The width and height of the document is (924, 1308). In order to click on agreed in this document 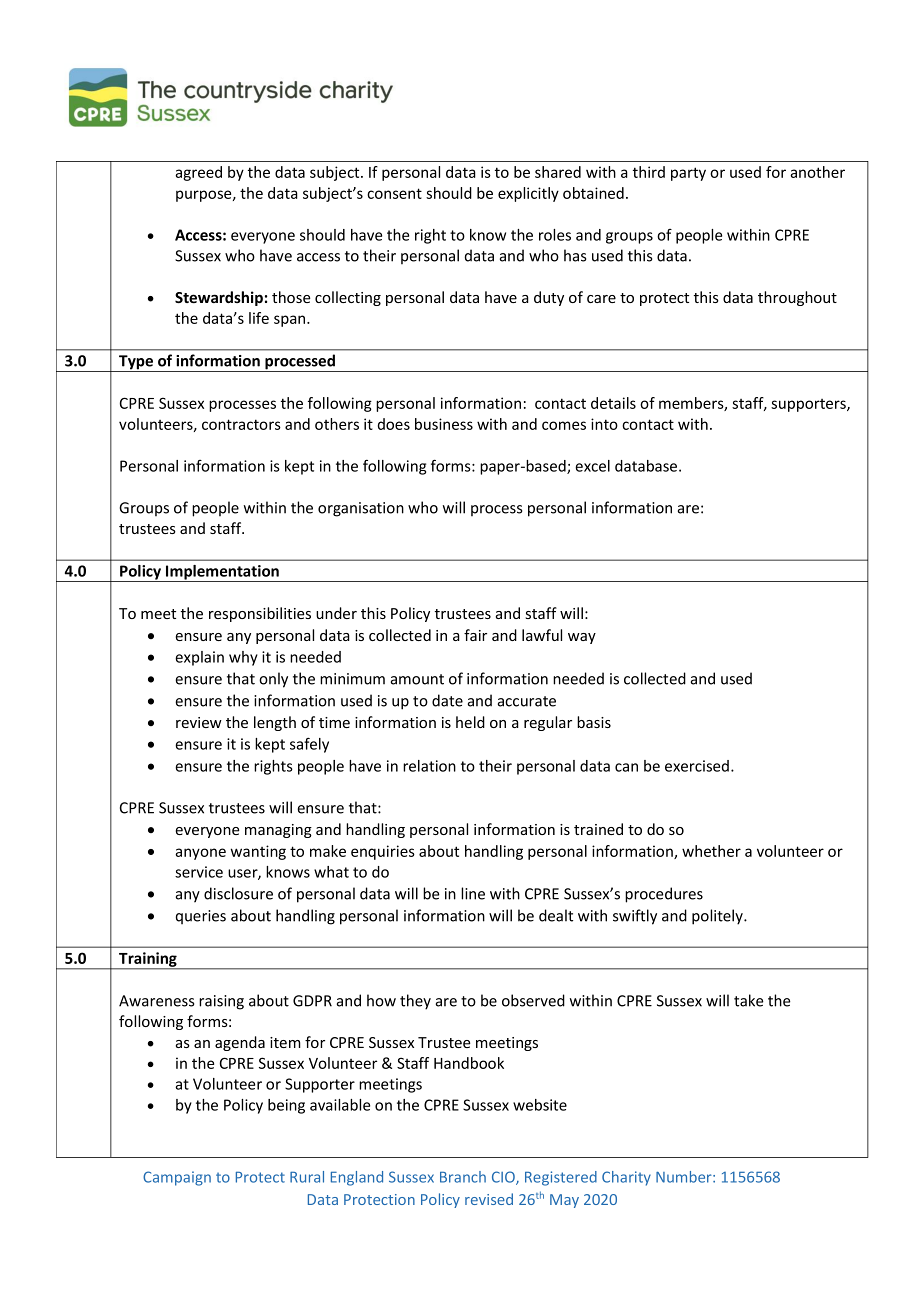, I will do `click(198, 173)`.
